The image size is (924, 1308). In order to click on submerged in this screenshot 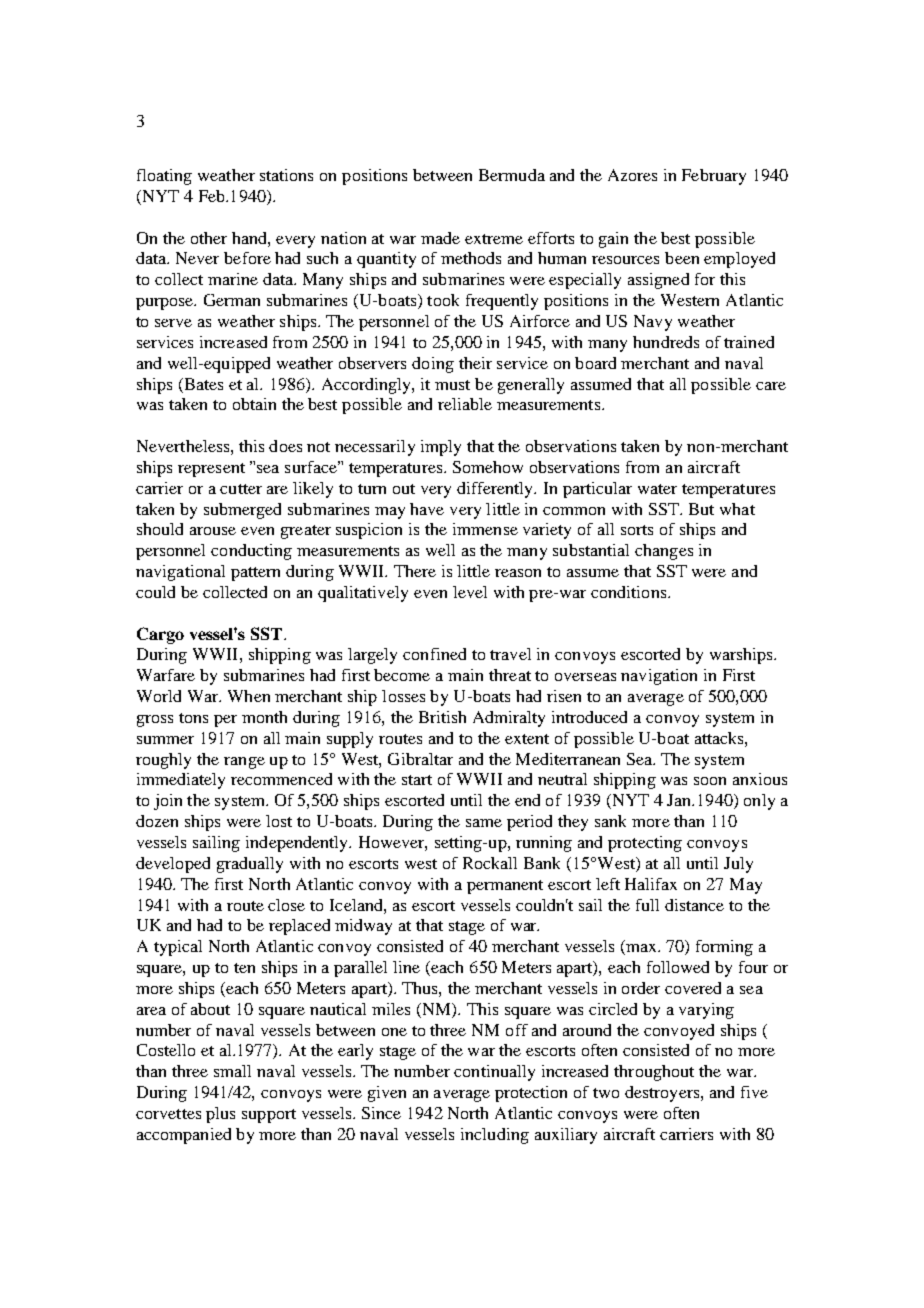, I will do `click(242, 511)`.
